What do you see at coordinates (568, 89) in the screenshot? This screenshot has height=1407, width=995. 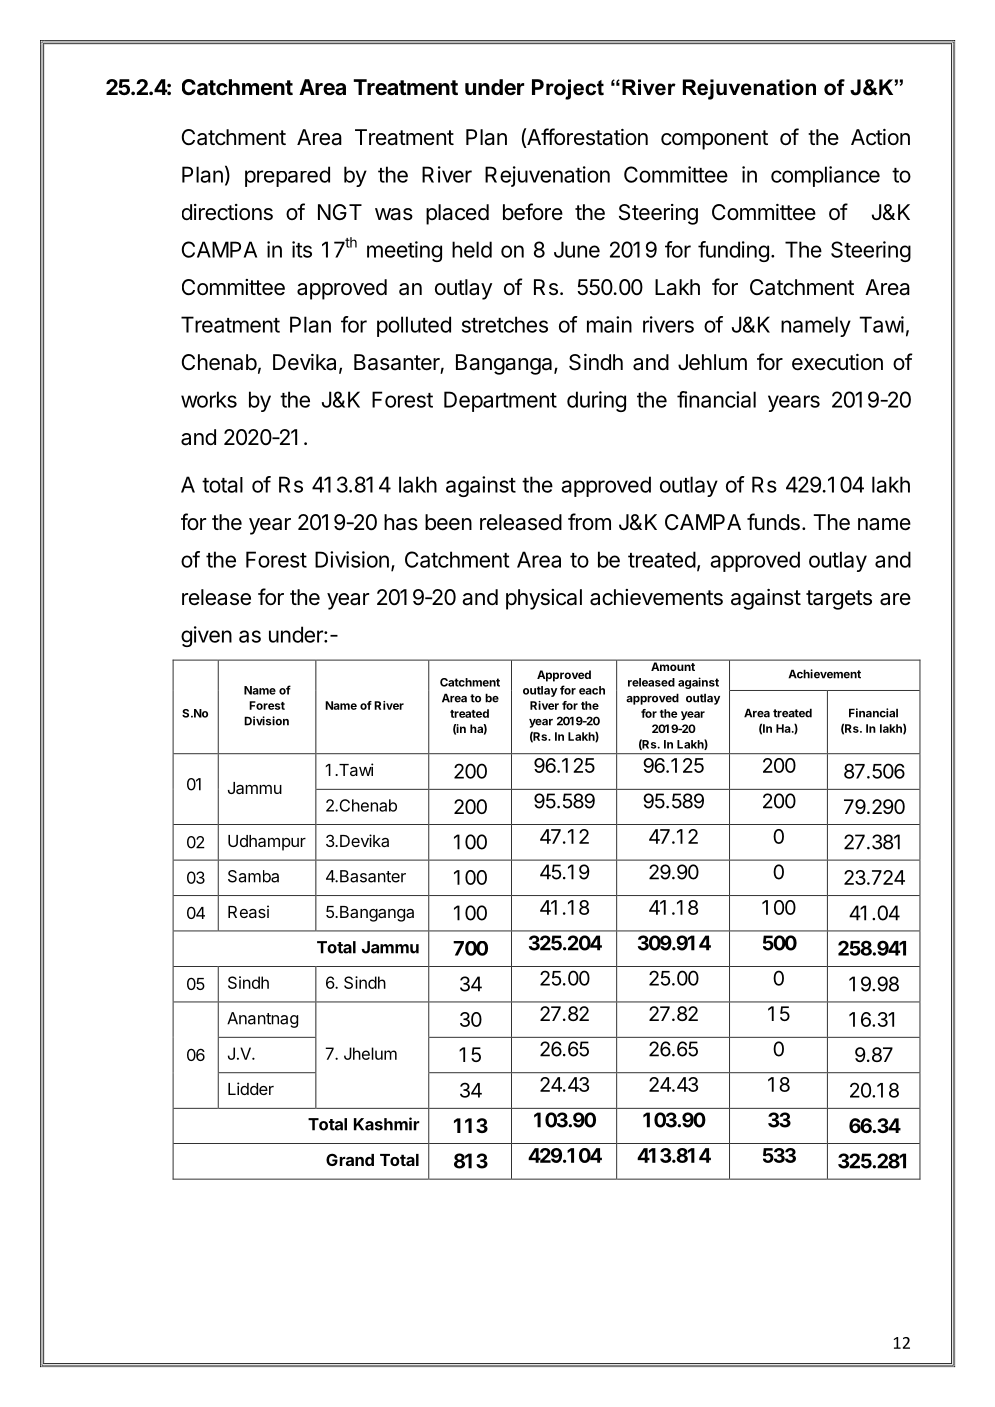 I see `Project` at bounding box center [568, 89].
